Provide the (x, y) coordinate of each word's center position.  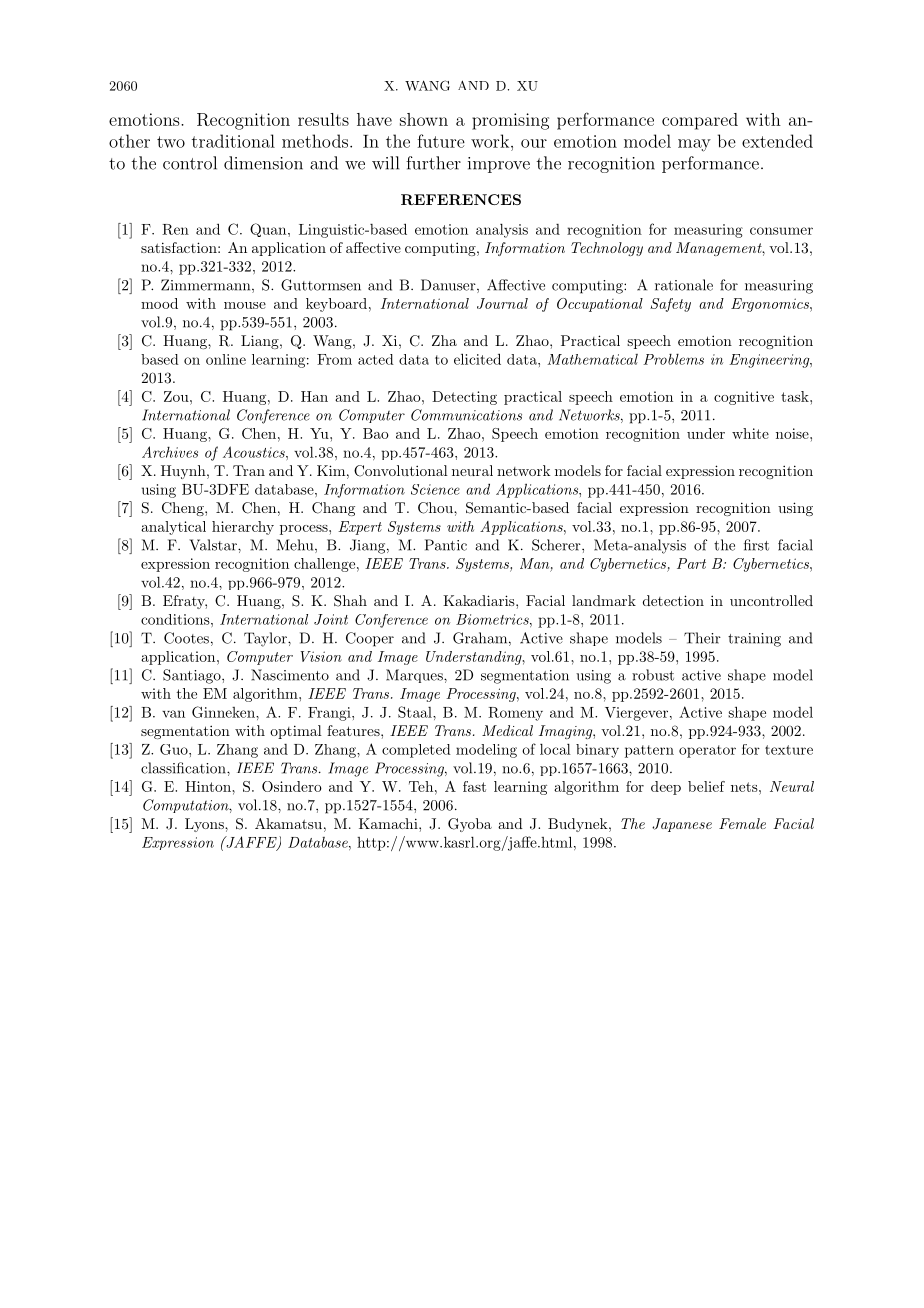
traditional (233, 141)
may (694, 145)
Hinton (209, 786)
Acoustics (255, 452)
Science (435, 489)
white (750, 433)
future (441, 141)
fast (474, 786)
